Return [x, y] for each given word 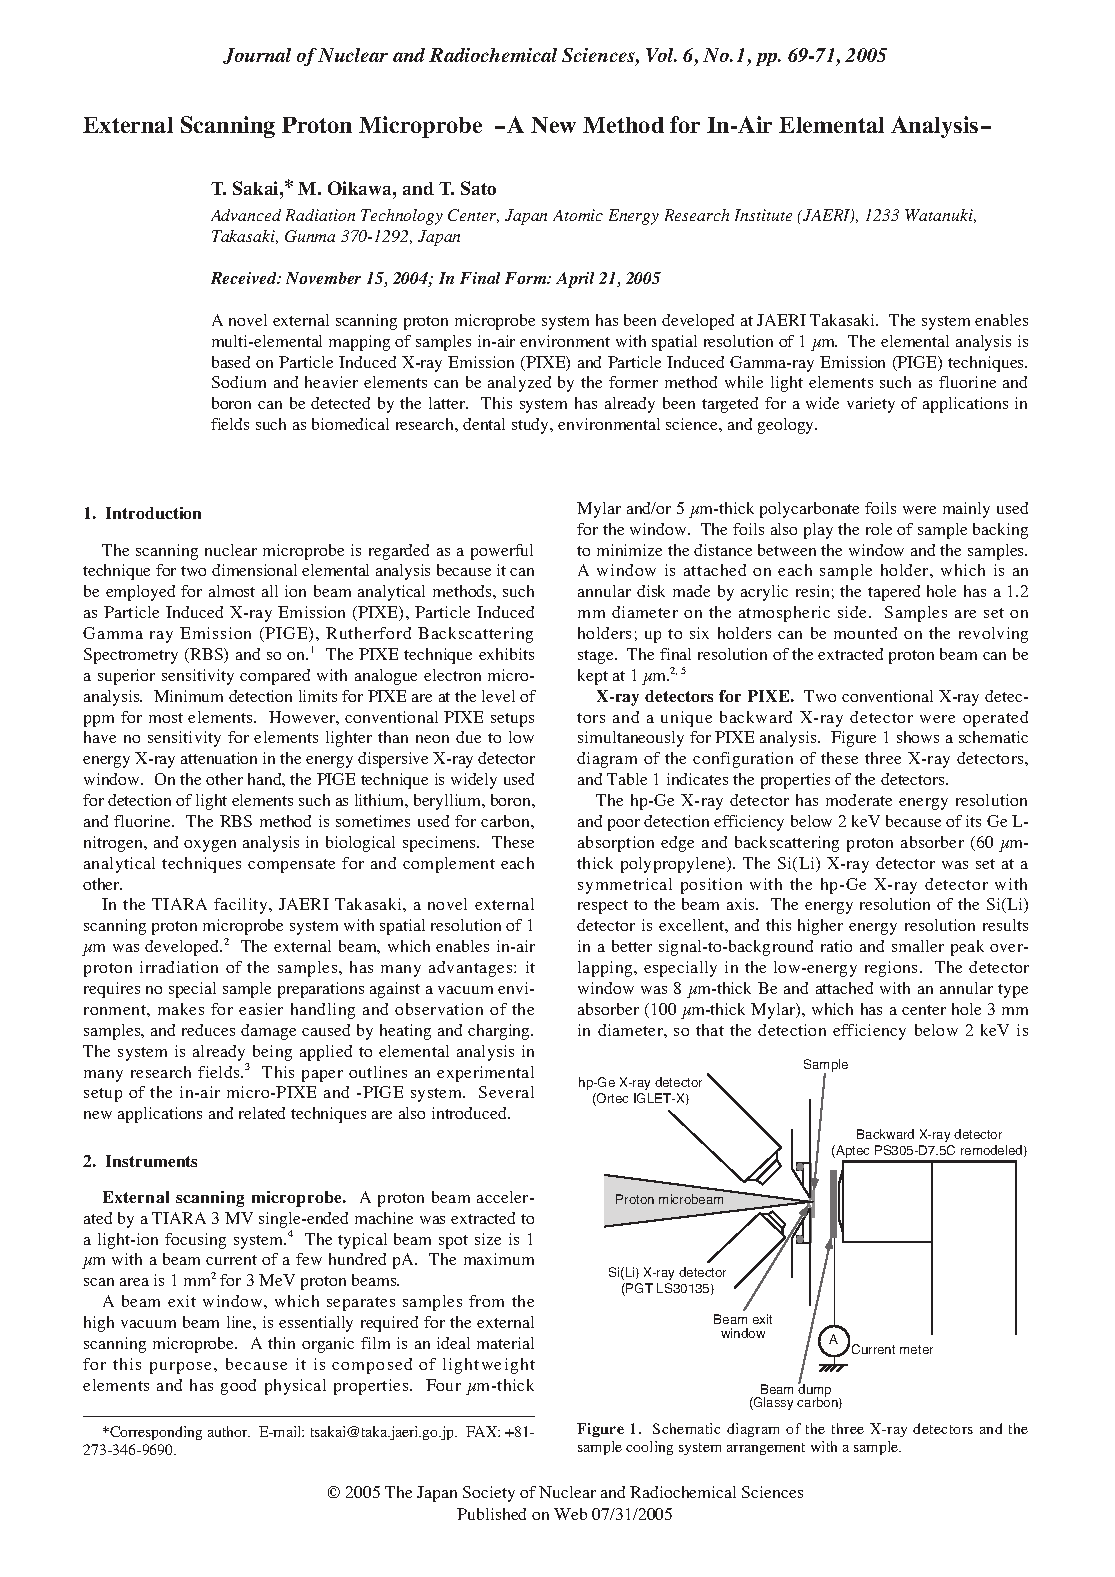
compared [275, 677]
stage [597, 657]
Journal [257, 56]
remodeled [993, 1151]
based [231, 362]
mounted [865, 633]
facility [242, 906]
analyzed [519, 384]
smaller [918, 946]
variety [871, 405]
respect [603, 907]
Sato [478, 188]
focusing [195, 1241]
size [488, 1239]
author [229, 1431]
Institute [763, 215]
